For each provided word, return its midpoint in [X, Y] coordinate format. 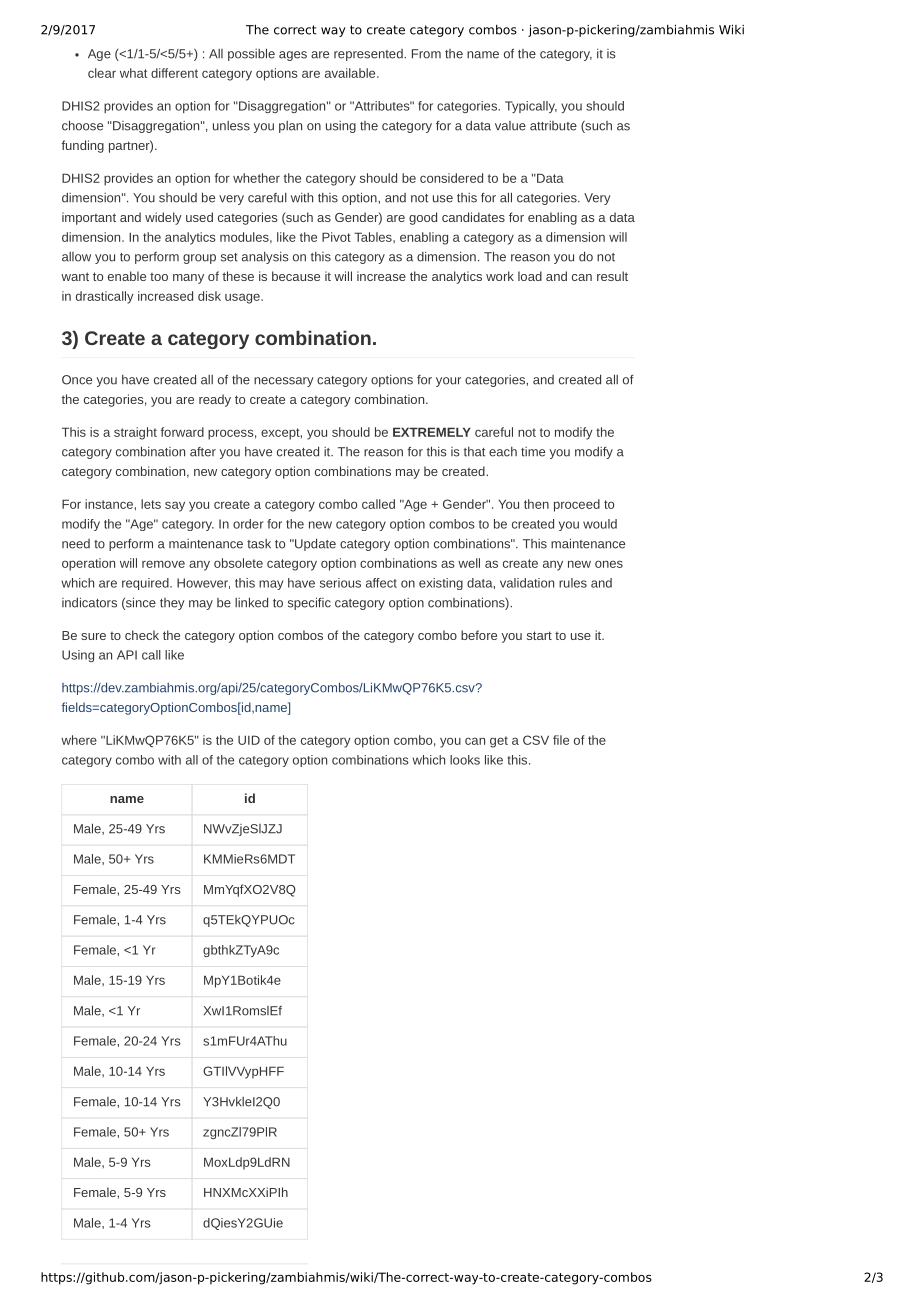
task [259, 544]
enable [127, 276]
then [536, 504]
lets [151, 504]
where [79, 740]
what [133, 73]
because [296, 276]
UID [249, 740]
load [530, 276]
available [351, 73]
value [510, 126]
